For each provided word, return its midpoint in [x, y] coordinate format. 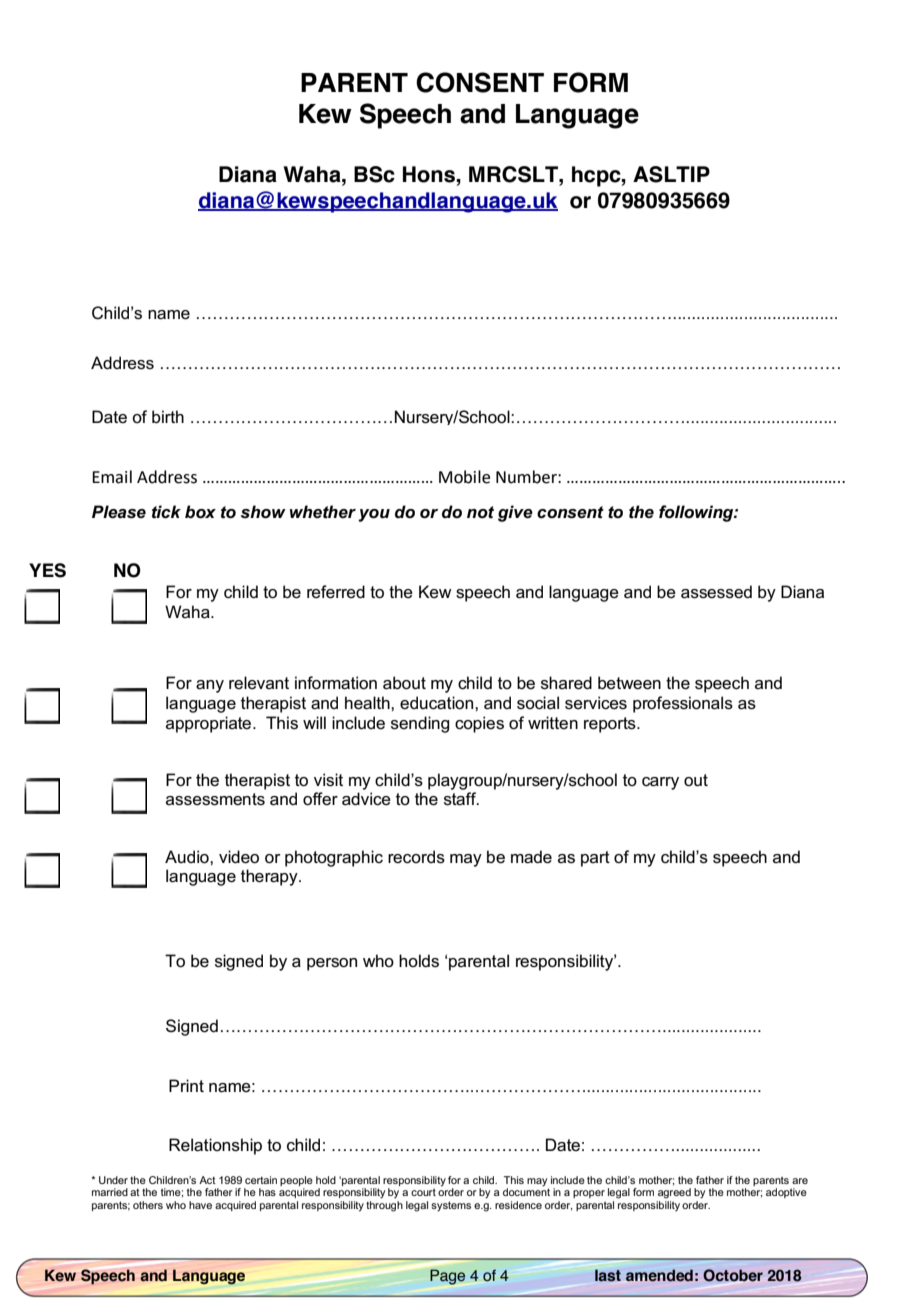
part [595, 859]
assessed [716, 592]
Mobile [464, 477]
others [148, 1205]
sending [420, 724]
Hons [430, 174]
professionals [683, 704]
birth [168, 416]
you [374, 515]
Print [186, 1085]
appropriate [210, 724]
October [733, 1275]
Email [112, 477]
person [332, 964]
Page [447, 1277]
